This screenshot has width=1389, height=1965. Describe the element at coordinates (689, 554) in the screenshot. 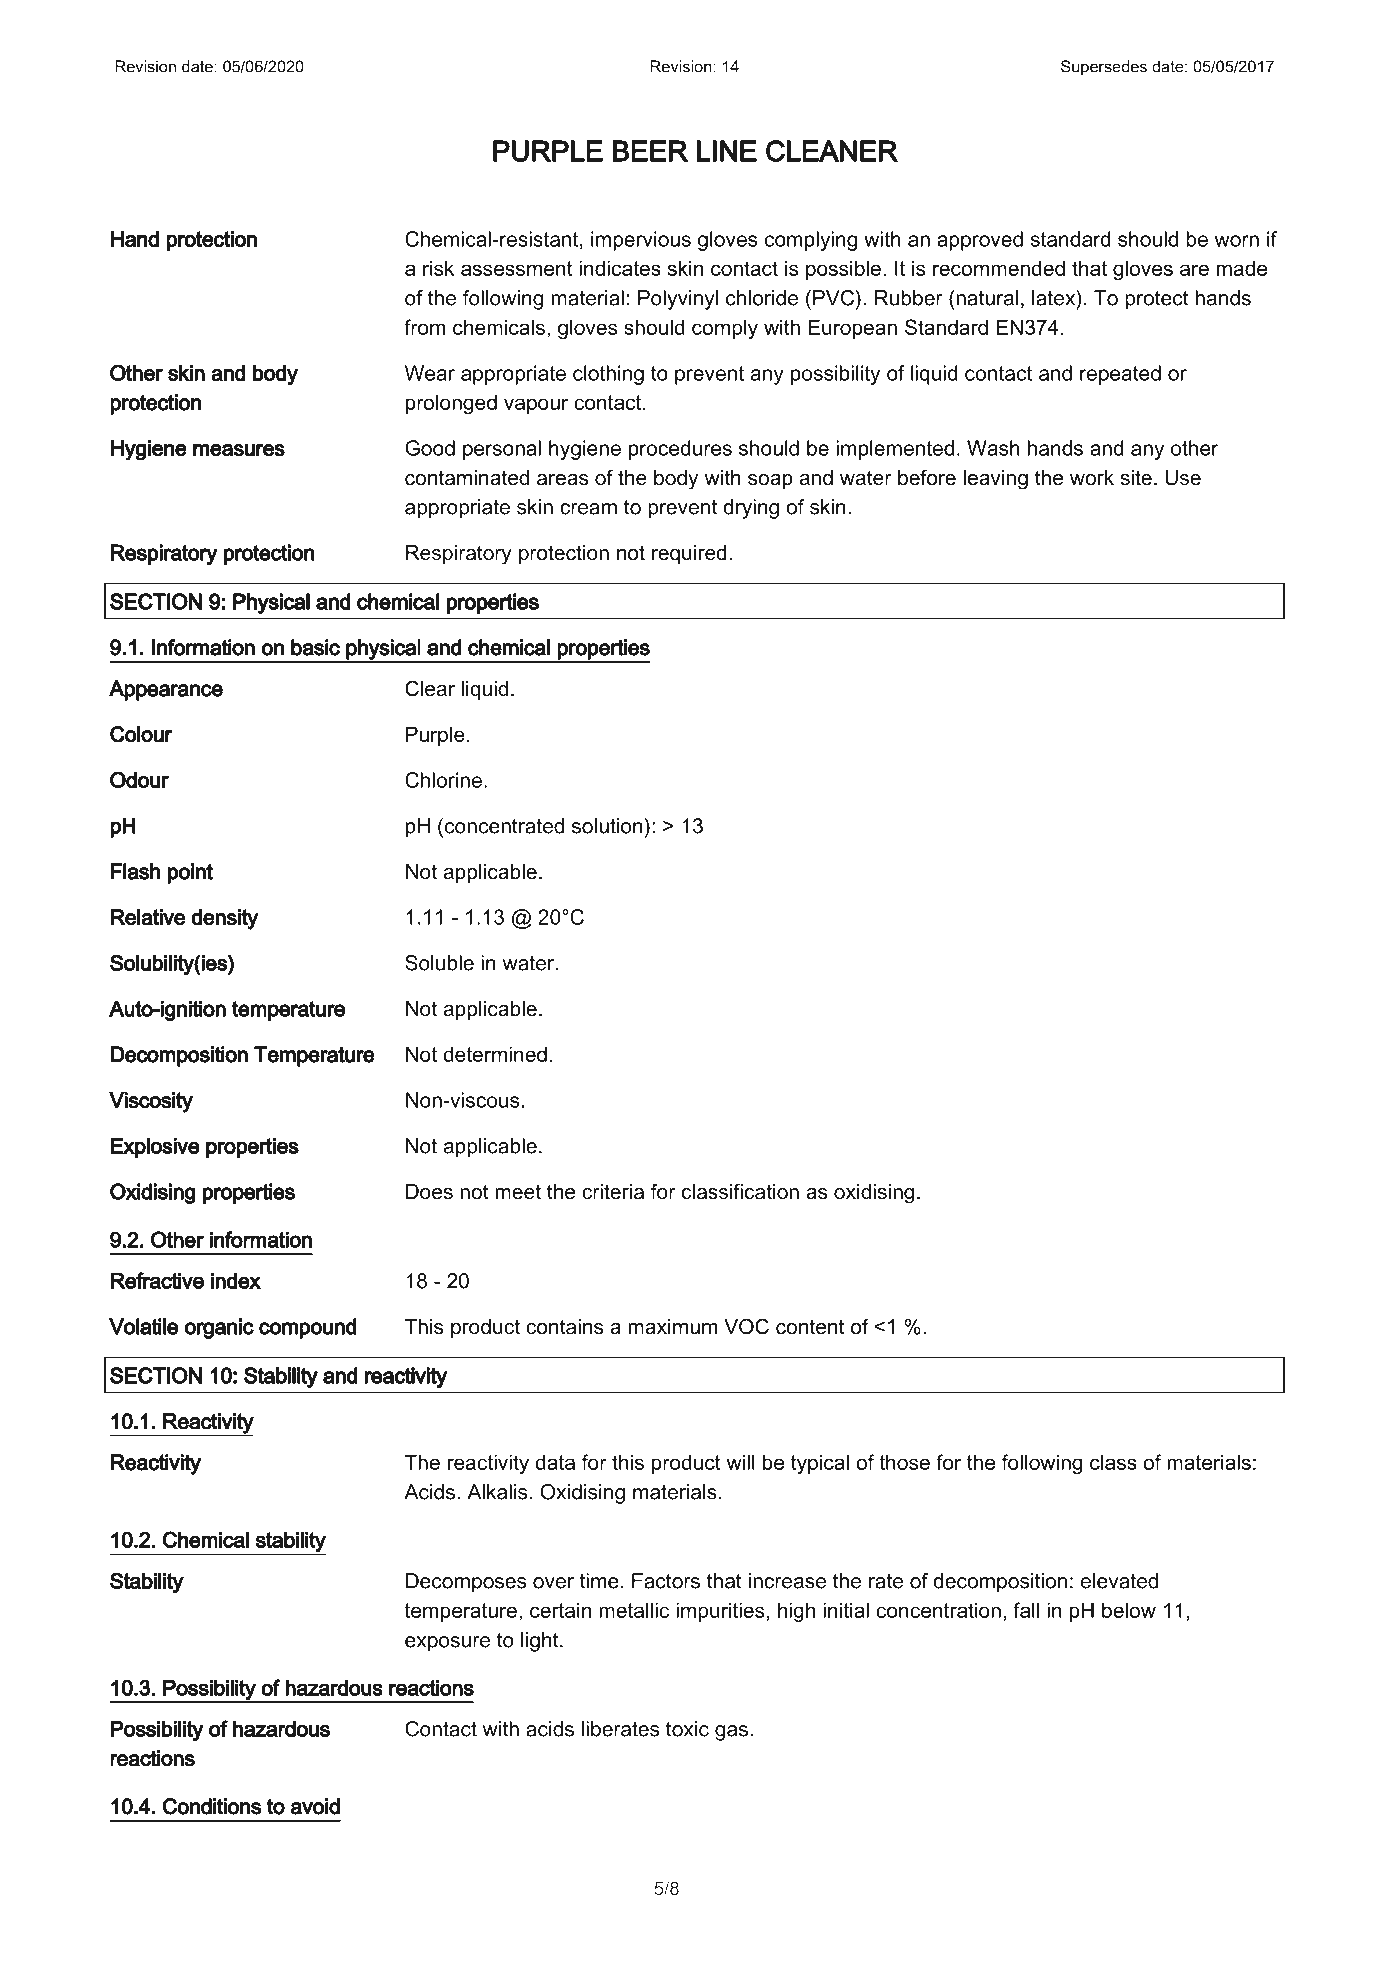

I see `required` at that location.
